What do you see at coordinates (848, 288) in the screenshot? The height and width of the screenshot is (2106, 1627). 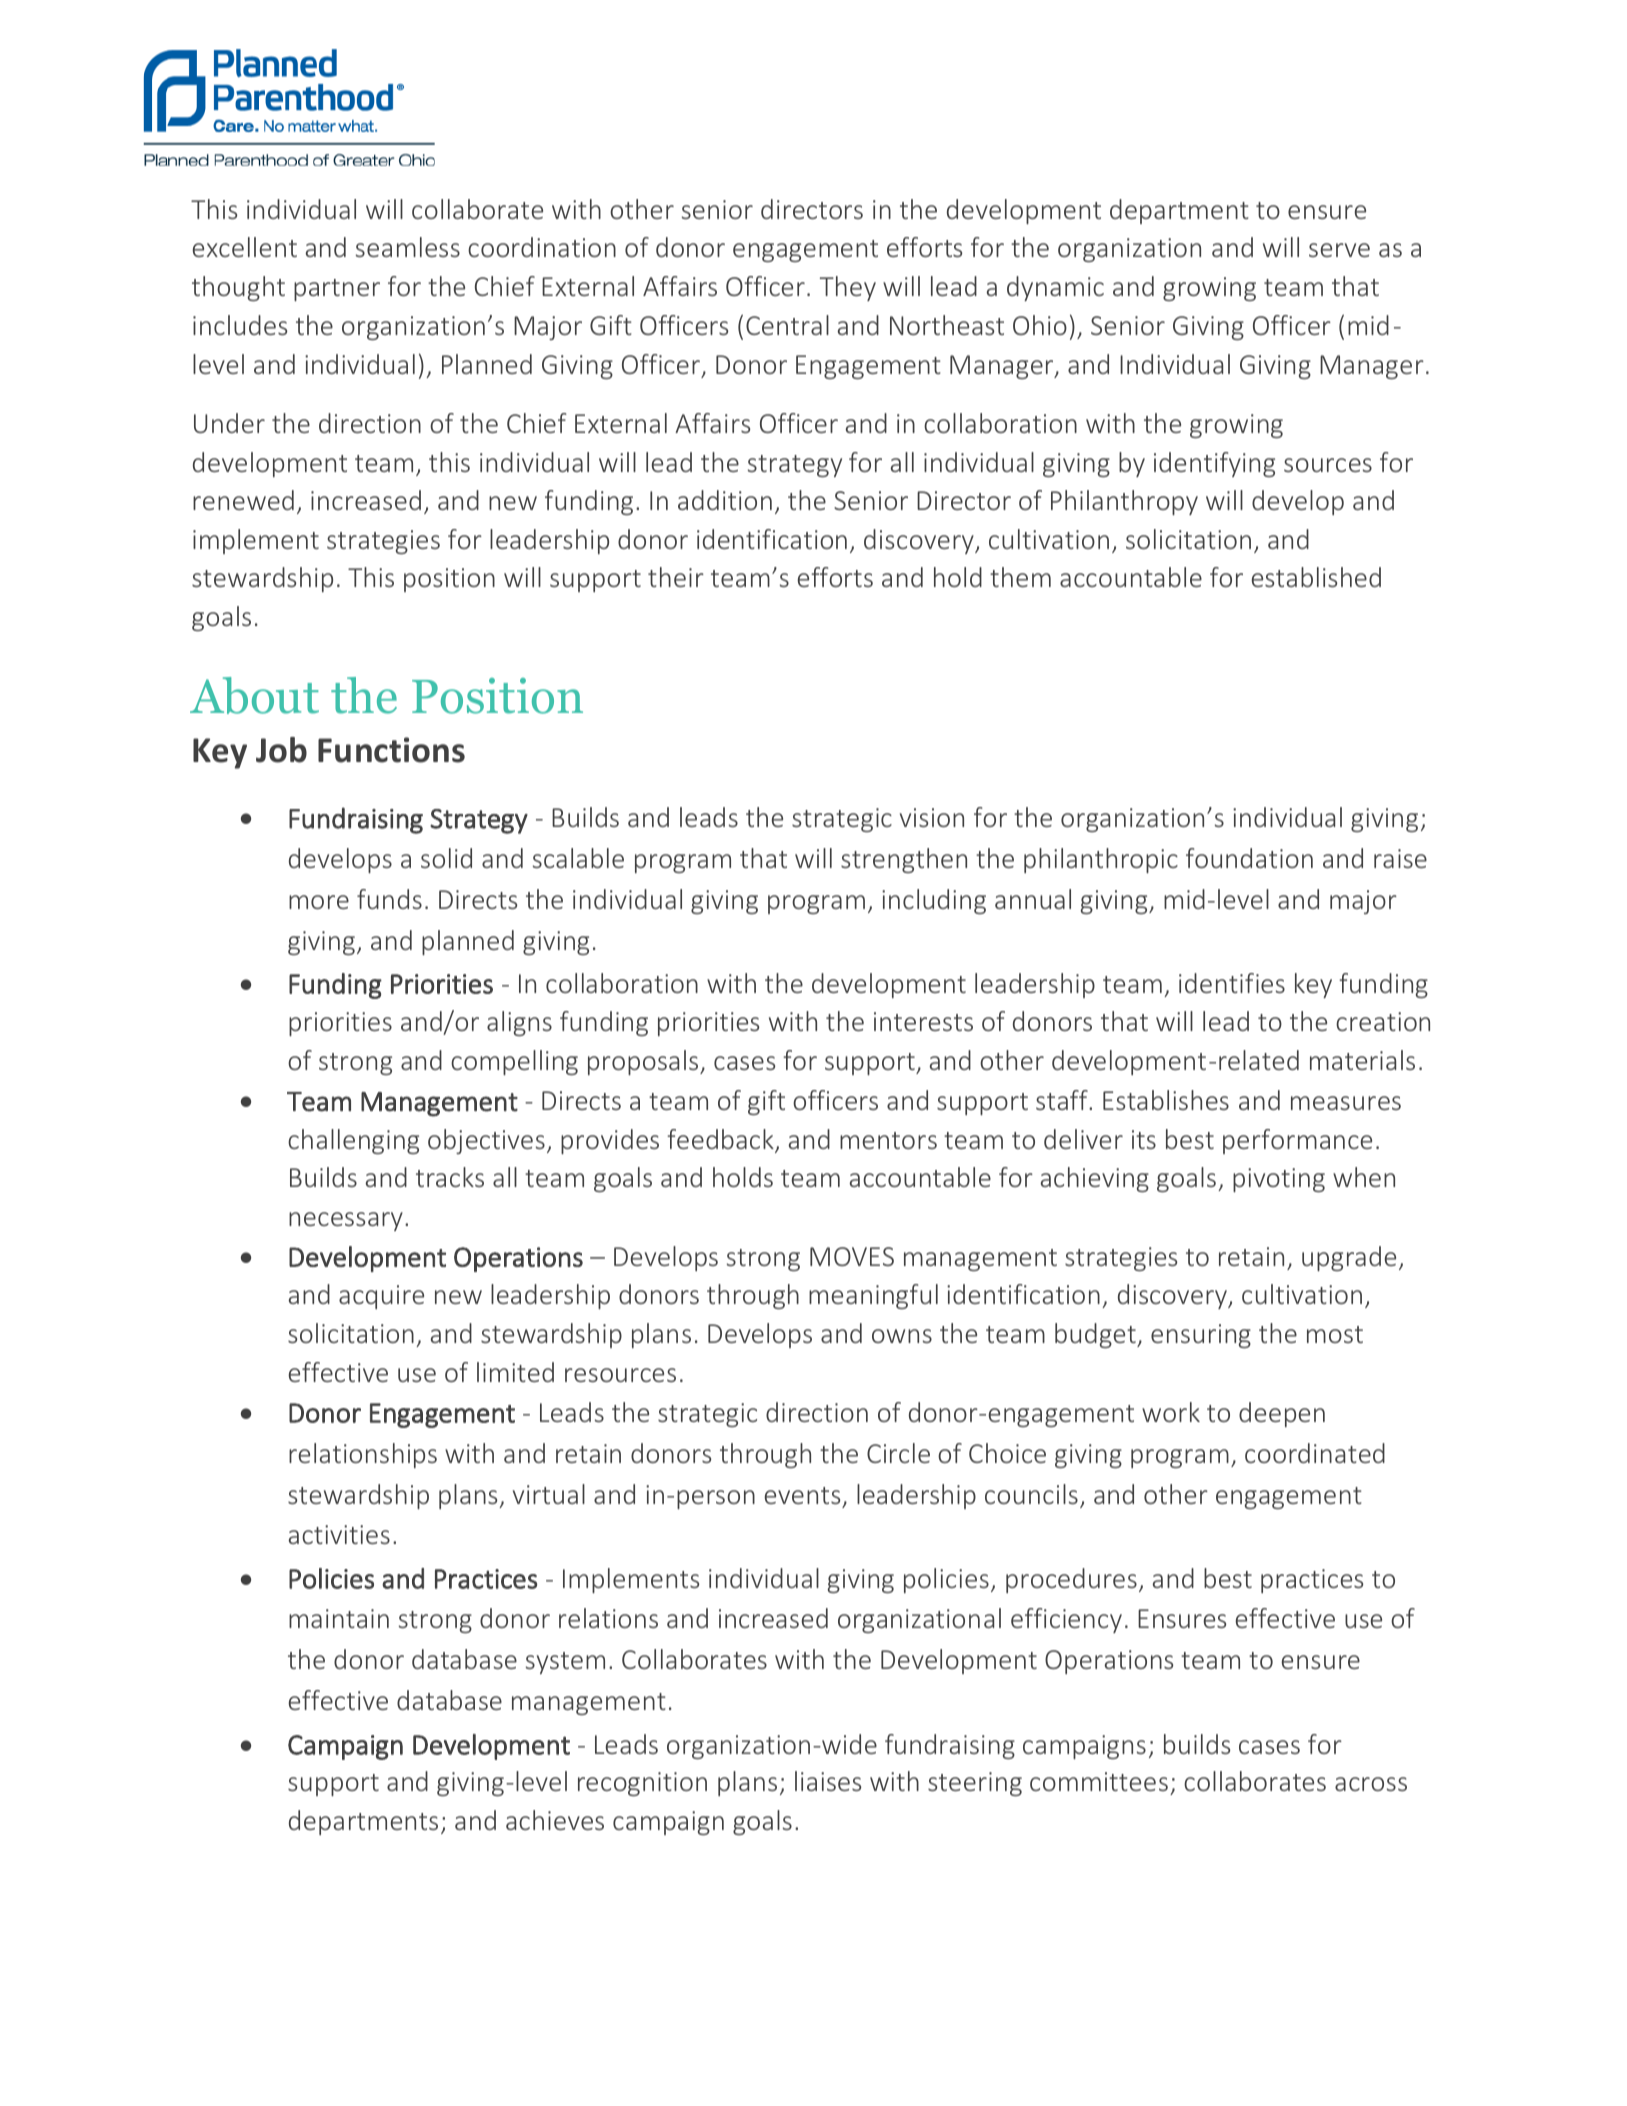 I see `They` at bounding box center [848, 288].
